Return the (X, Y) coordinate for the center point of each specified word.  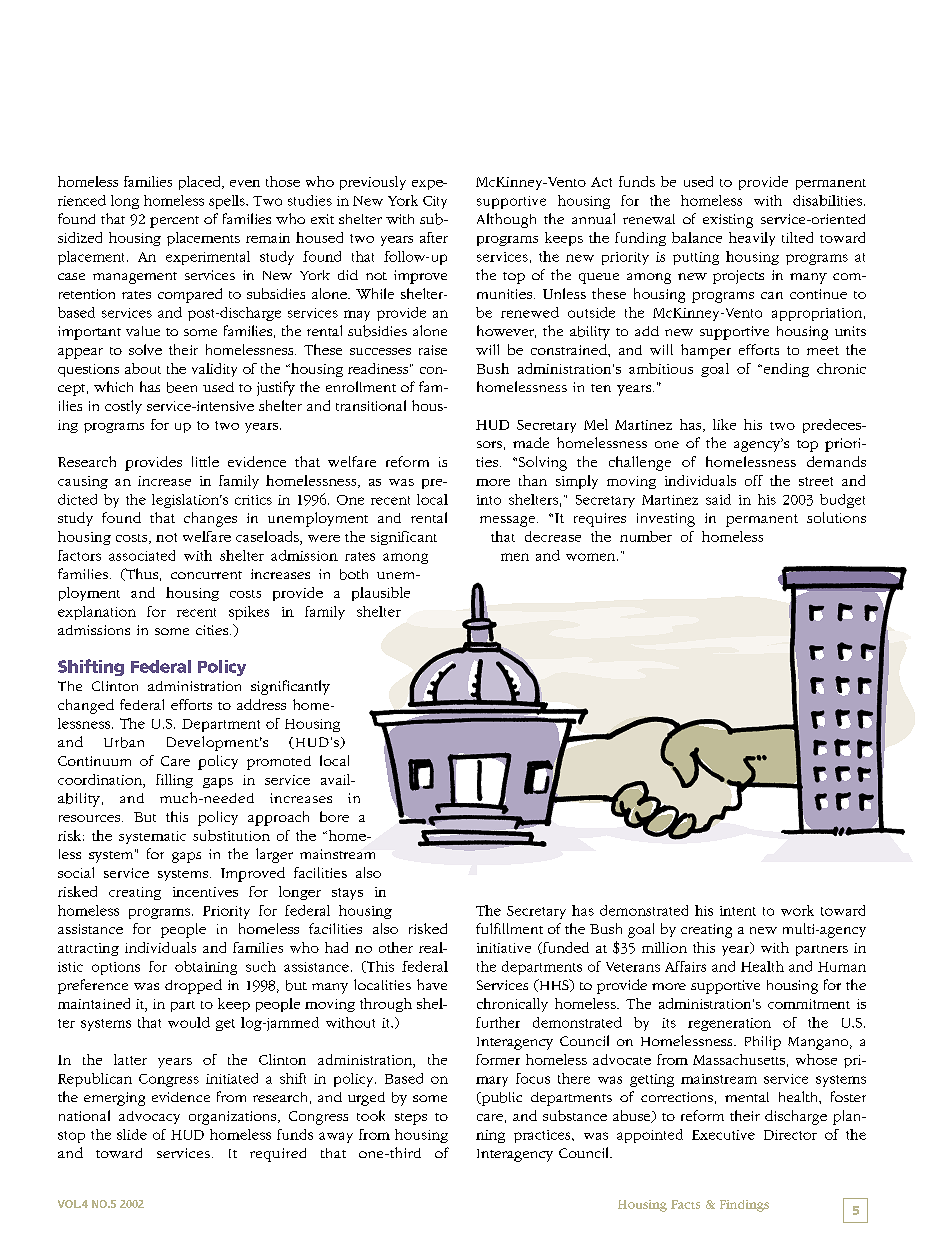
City (435, 202)
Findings (744, 1206)
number (646, 536)
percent (174, 222)
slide (132, 1134)
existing (728, 221)
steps (411, 1119)
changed (86, 706)
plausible (381, 594)
